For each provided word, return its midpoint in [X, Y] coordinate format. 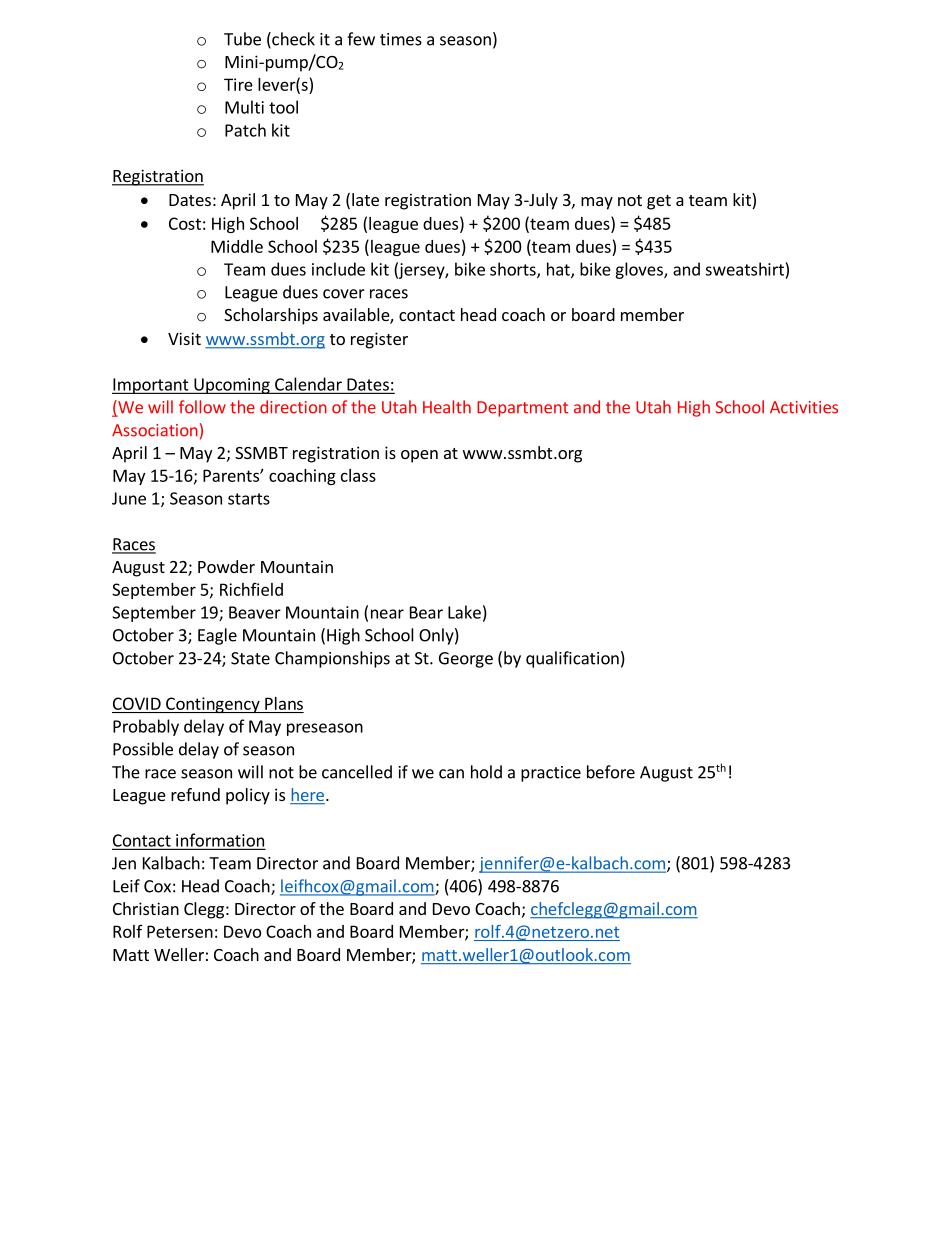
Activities [804, 407]
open [419, 456]
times [401, 39]
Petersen [180, 931]
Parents [232, 475]
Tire [238, 84]
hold [486, 772]
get [659, 202]
